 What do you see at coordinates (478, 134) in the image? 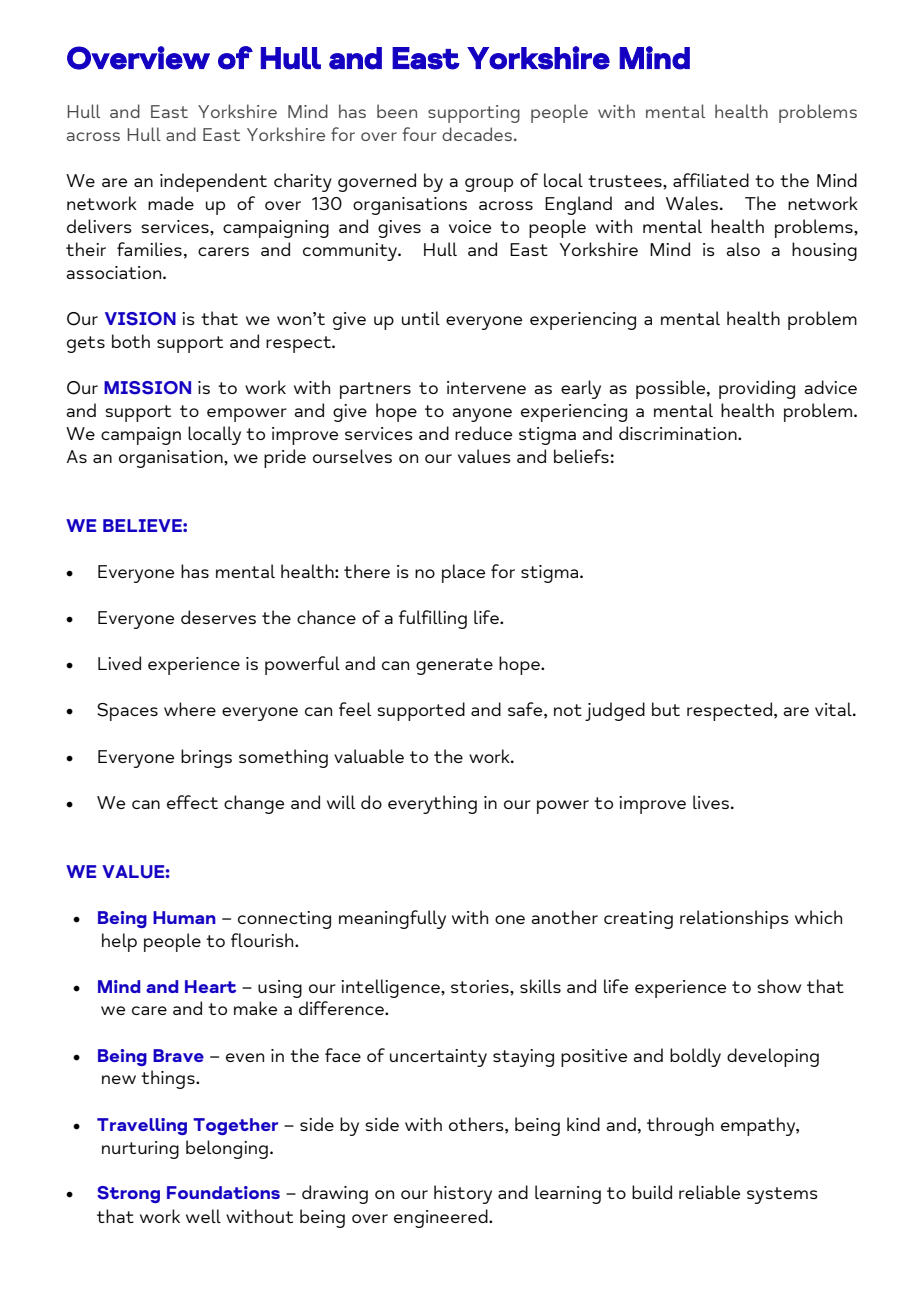
I see `decades` at bounding box center [478, 134].
